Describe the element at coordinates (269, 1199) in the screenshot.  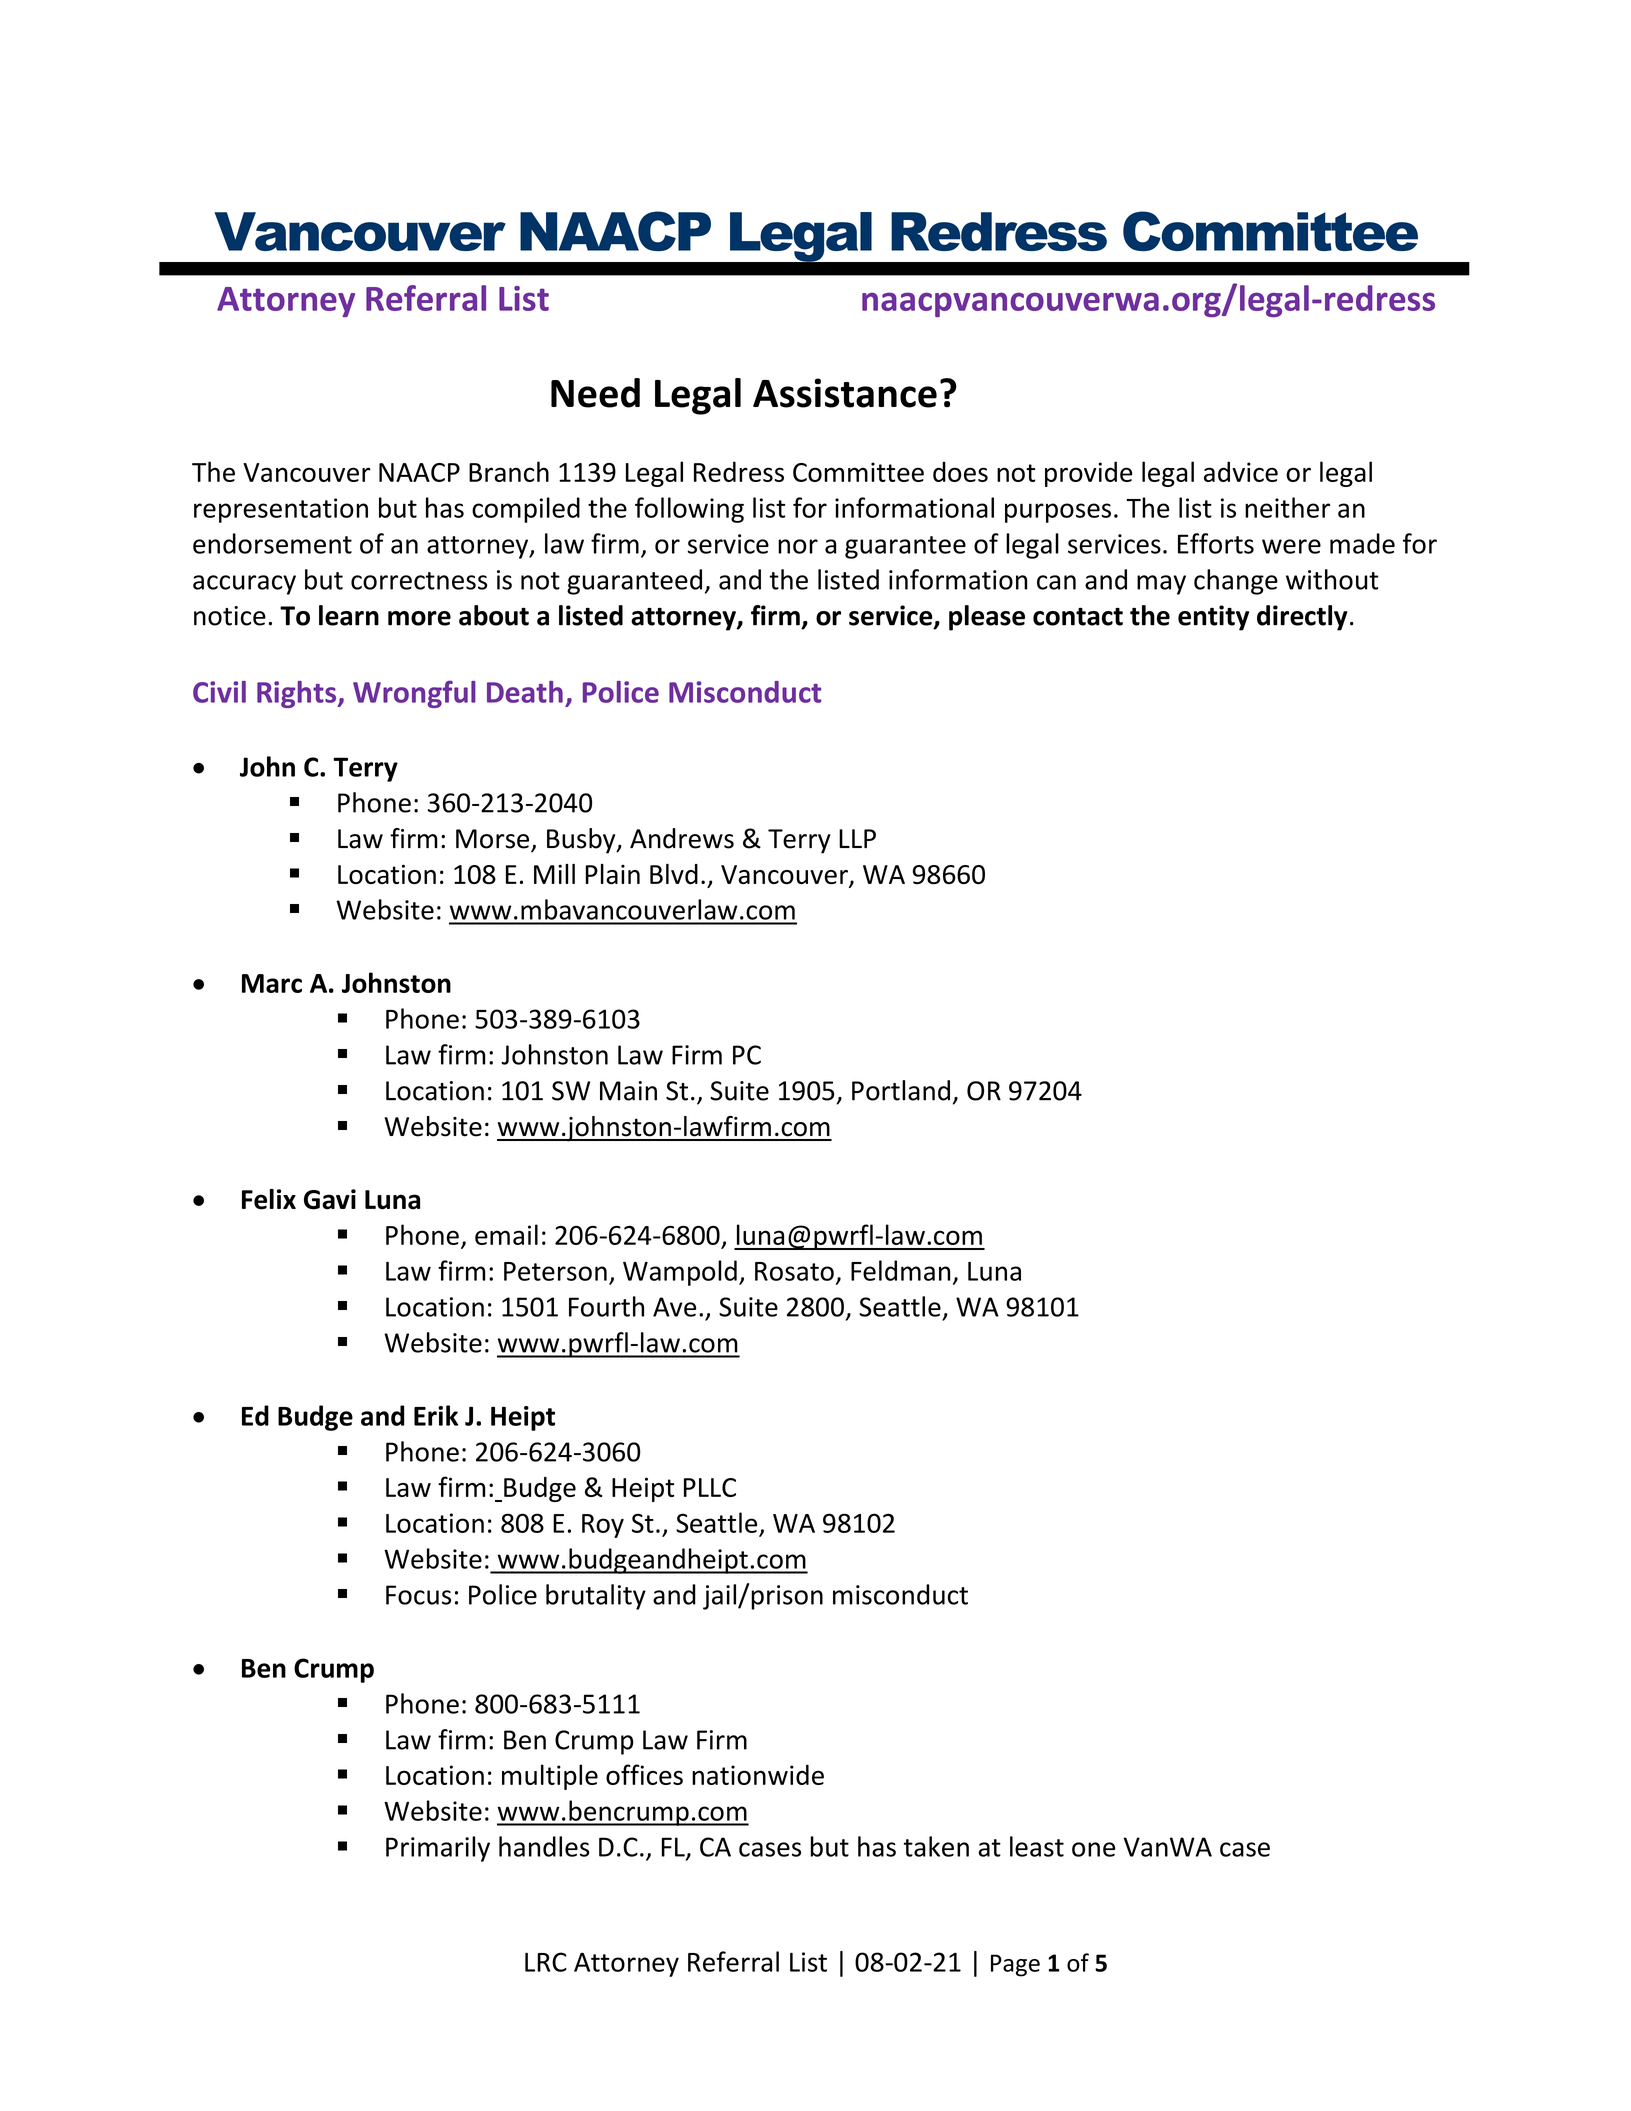
I see `Felix` at that location.
